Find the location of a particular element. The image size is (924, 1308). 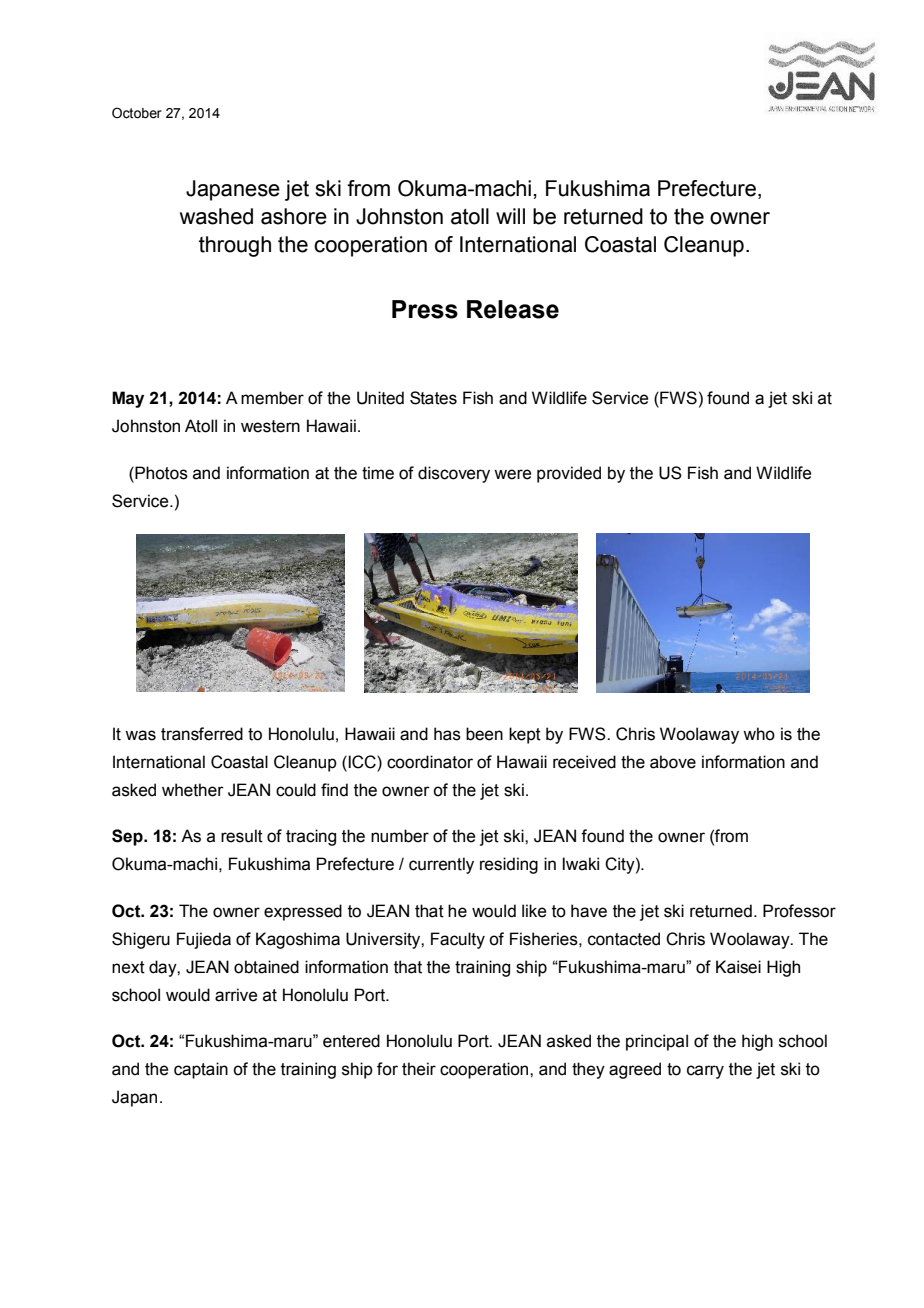

will is located at coordinates (510, 216).
